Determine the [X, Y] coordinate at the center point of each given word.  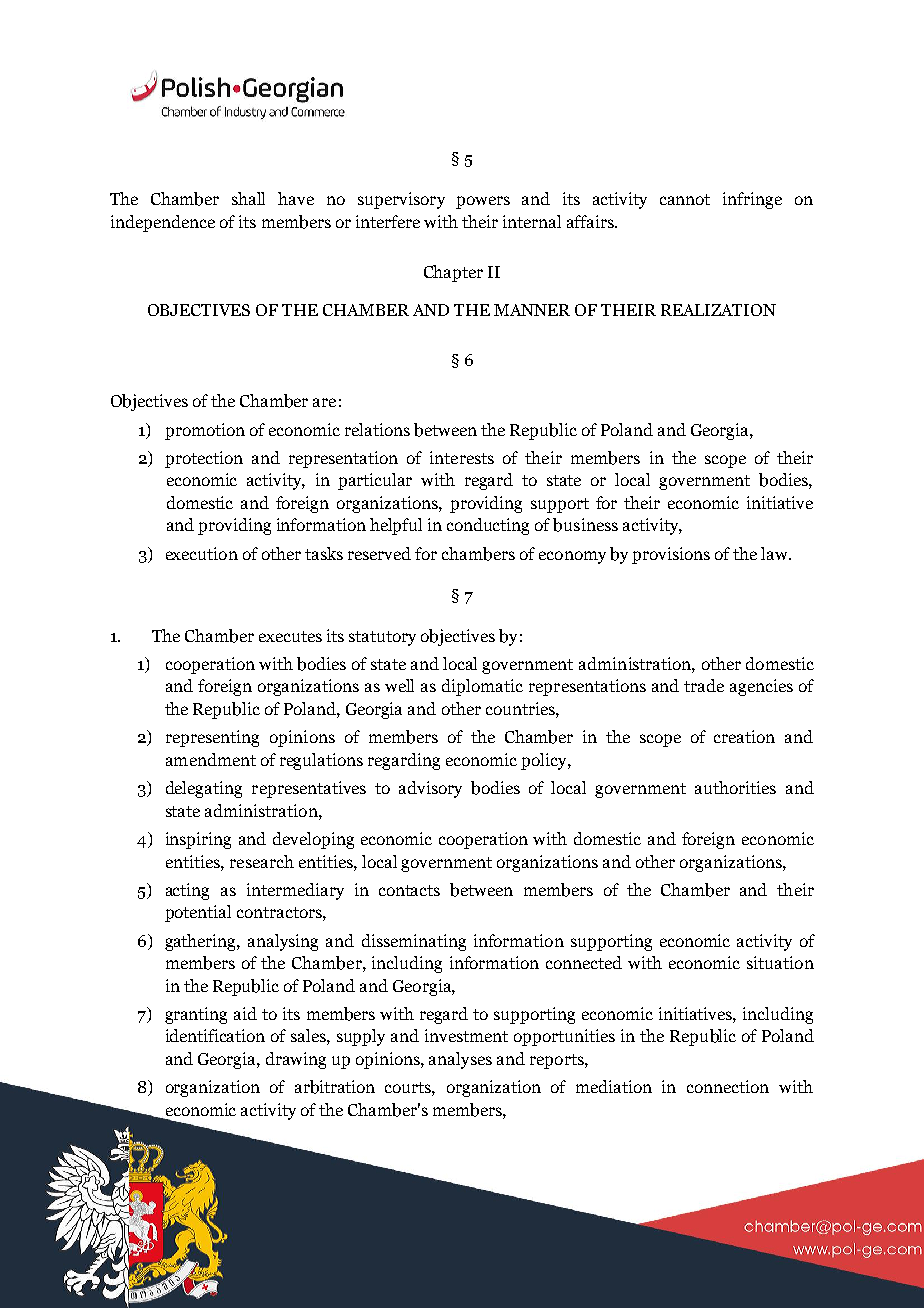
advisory [430, 789]
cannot [685, 199]
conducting [488, 526]
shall [248, 198]
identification [215, 1035]
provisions [671, 555]
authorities [735, 787]
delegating [204, 789]
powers [483, 202]
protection [204, 459]
